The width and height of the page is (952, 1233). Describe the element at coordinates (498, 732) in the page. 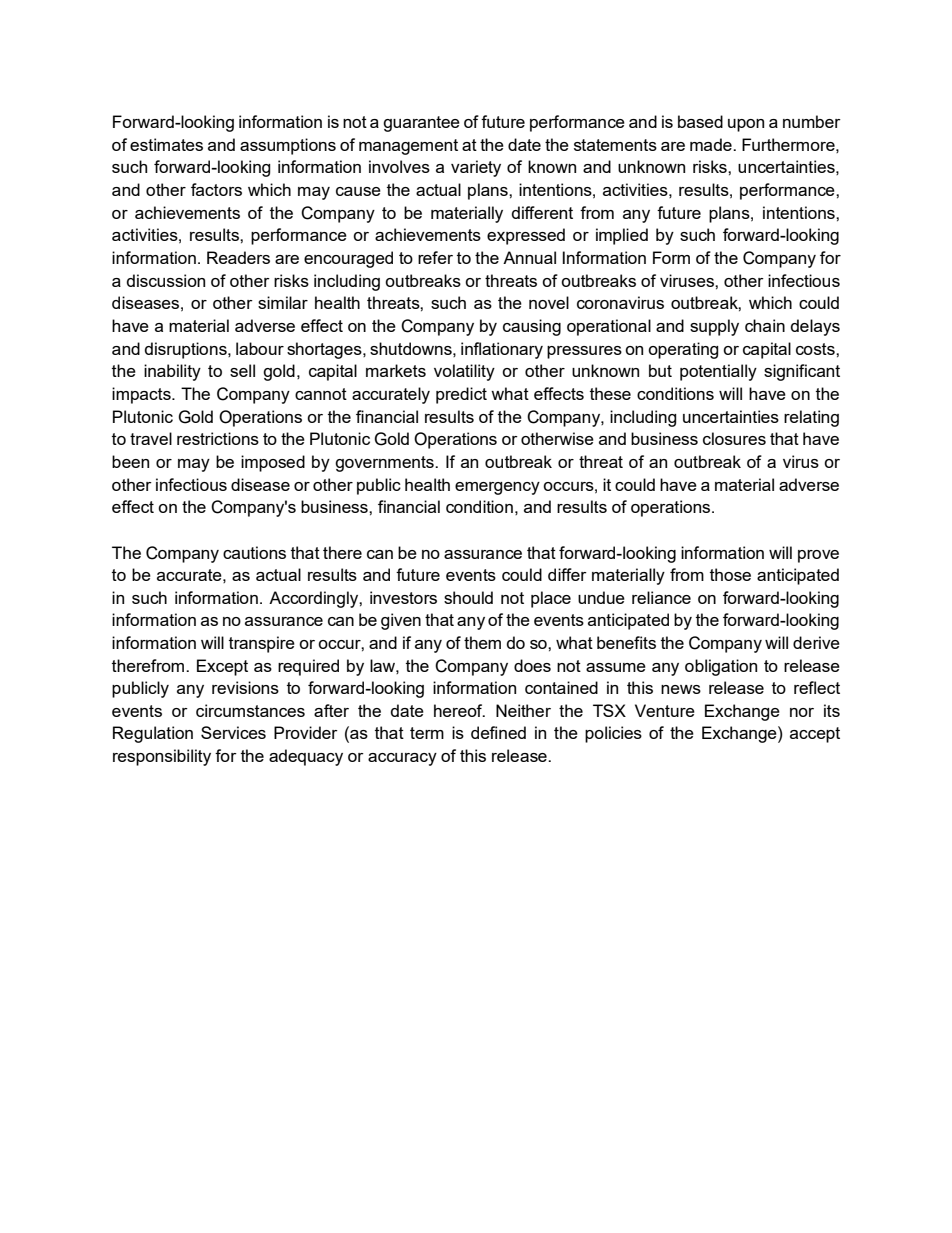

I see `defined` at that location.
